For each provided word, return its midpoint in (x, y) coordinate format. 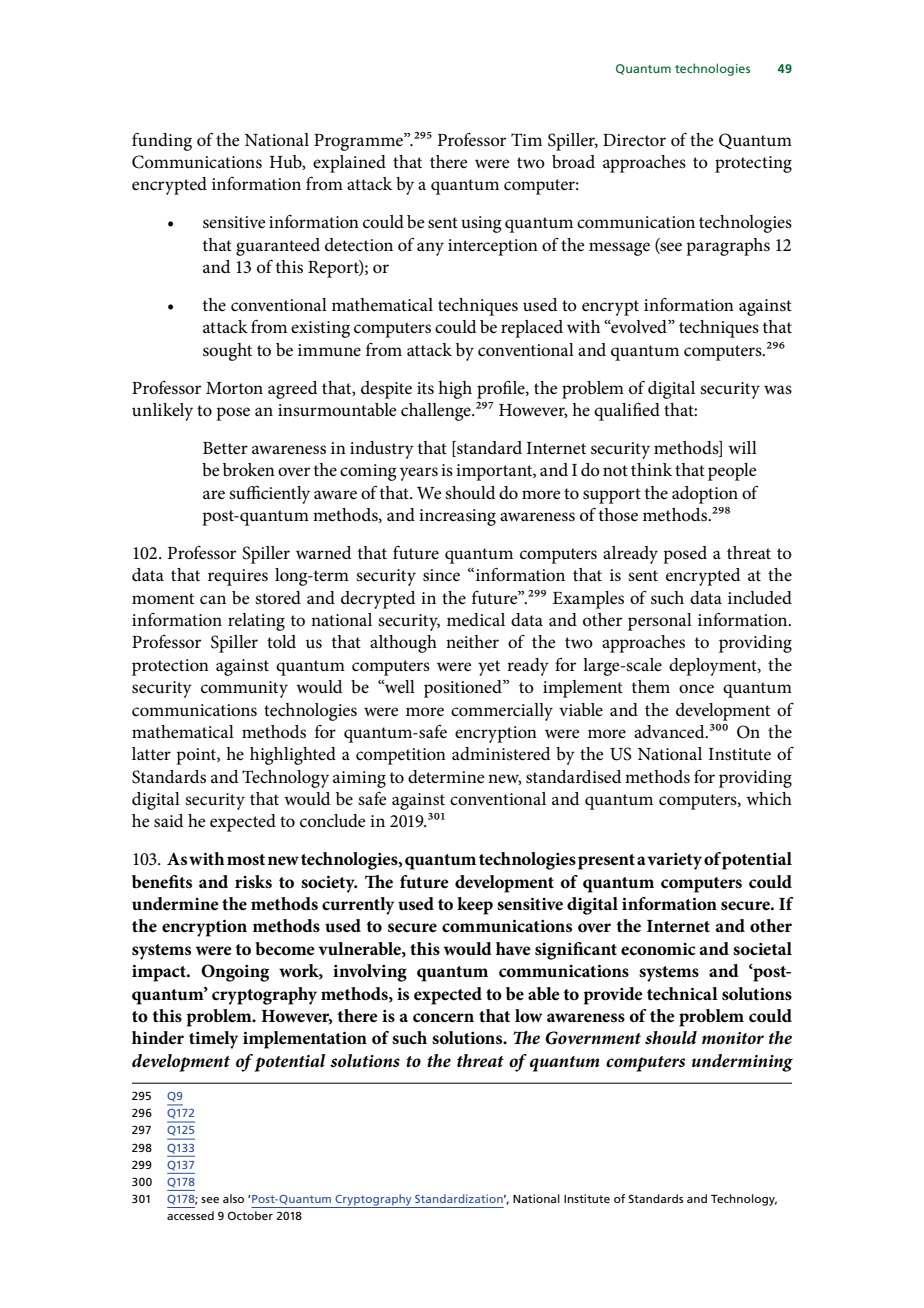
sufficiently (269, 494)
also (233, 1198)
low (528, 1016)
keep (475, 906)
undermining (742, 1063)
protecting (753, 164)
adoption (705, 495)
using (481, 224)
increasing (457, 517)
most (246, 860)
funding (162, 141)
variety (674, 861)
